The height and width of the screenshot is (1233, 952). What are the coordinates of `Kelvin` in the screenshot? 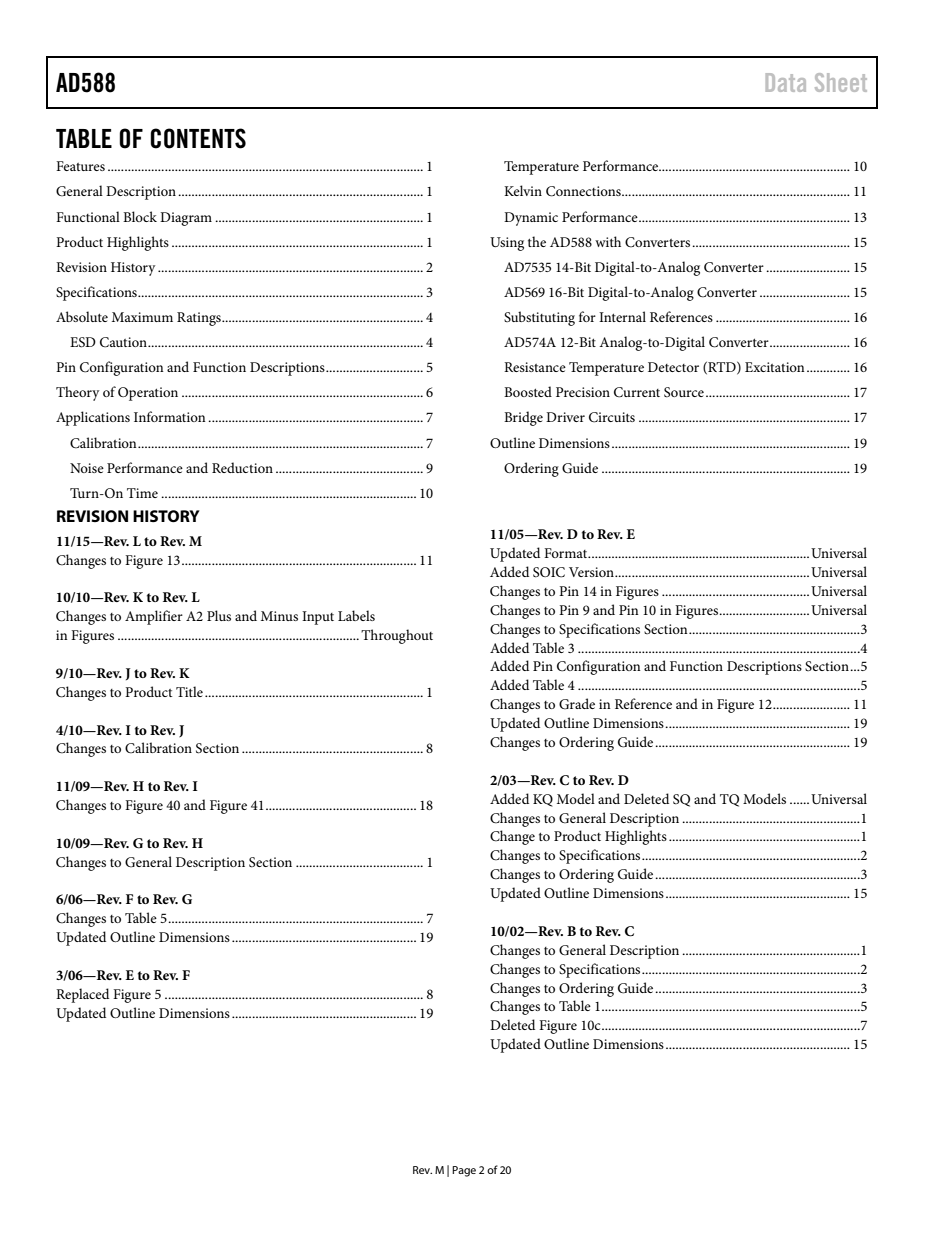 It's located at (523, 190).
